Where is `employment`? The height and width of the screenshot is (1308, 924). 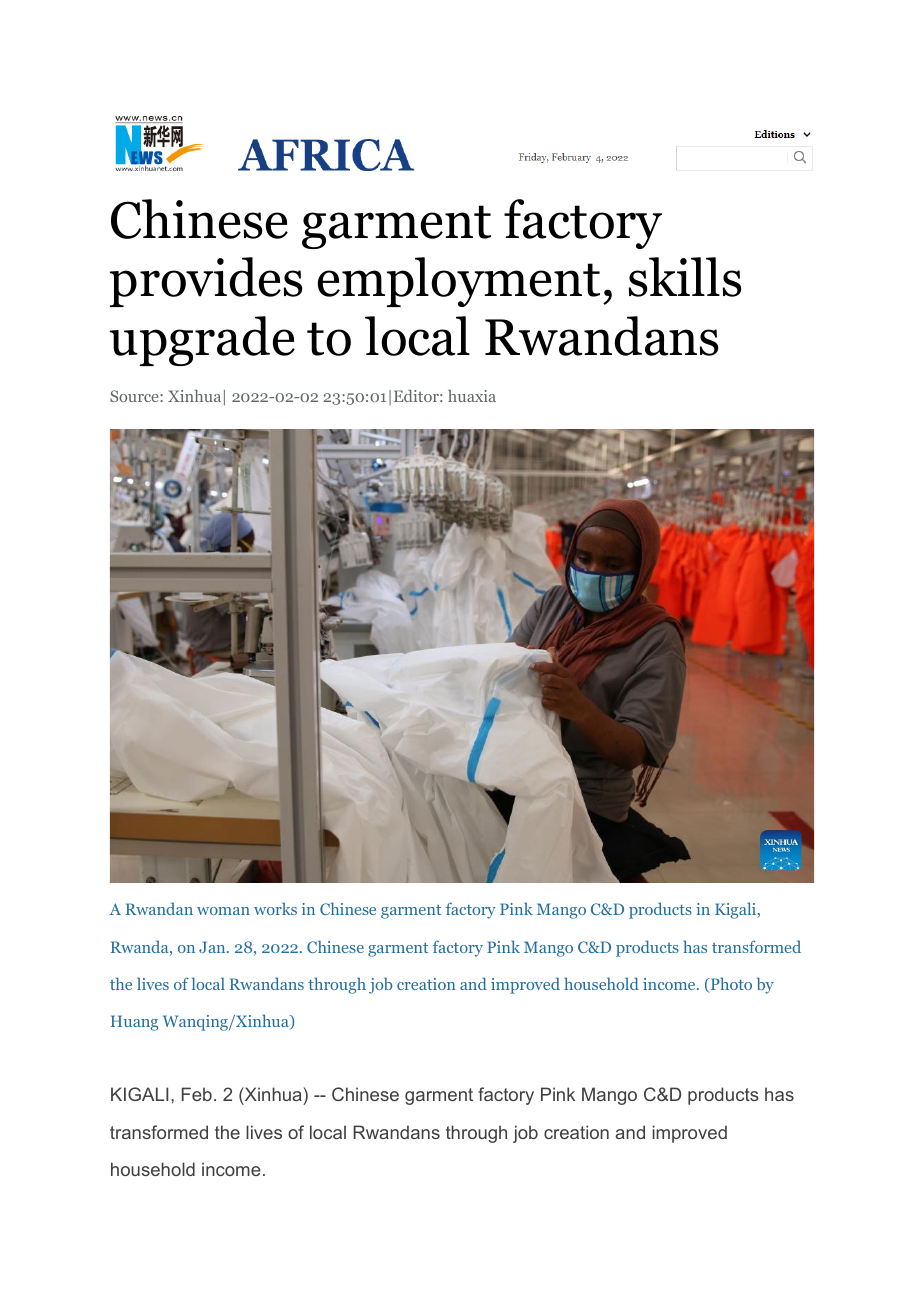 employment is located at coordinates (459, 282).
